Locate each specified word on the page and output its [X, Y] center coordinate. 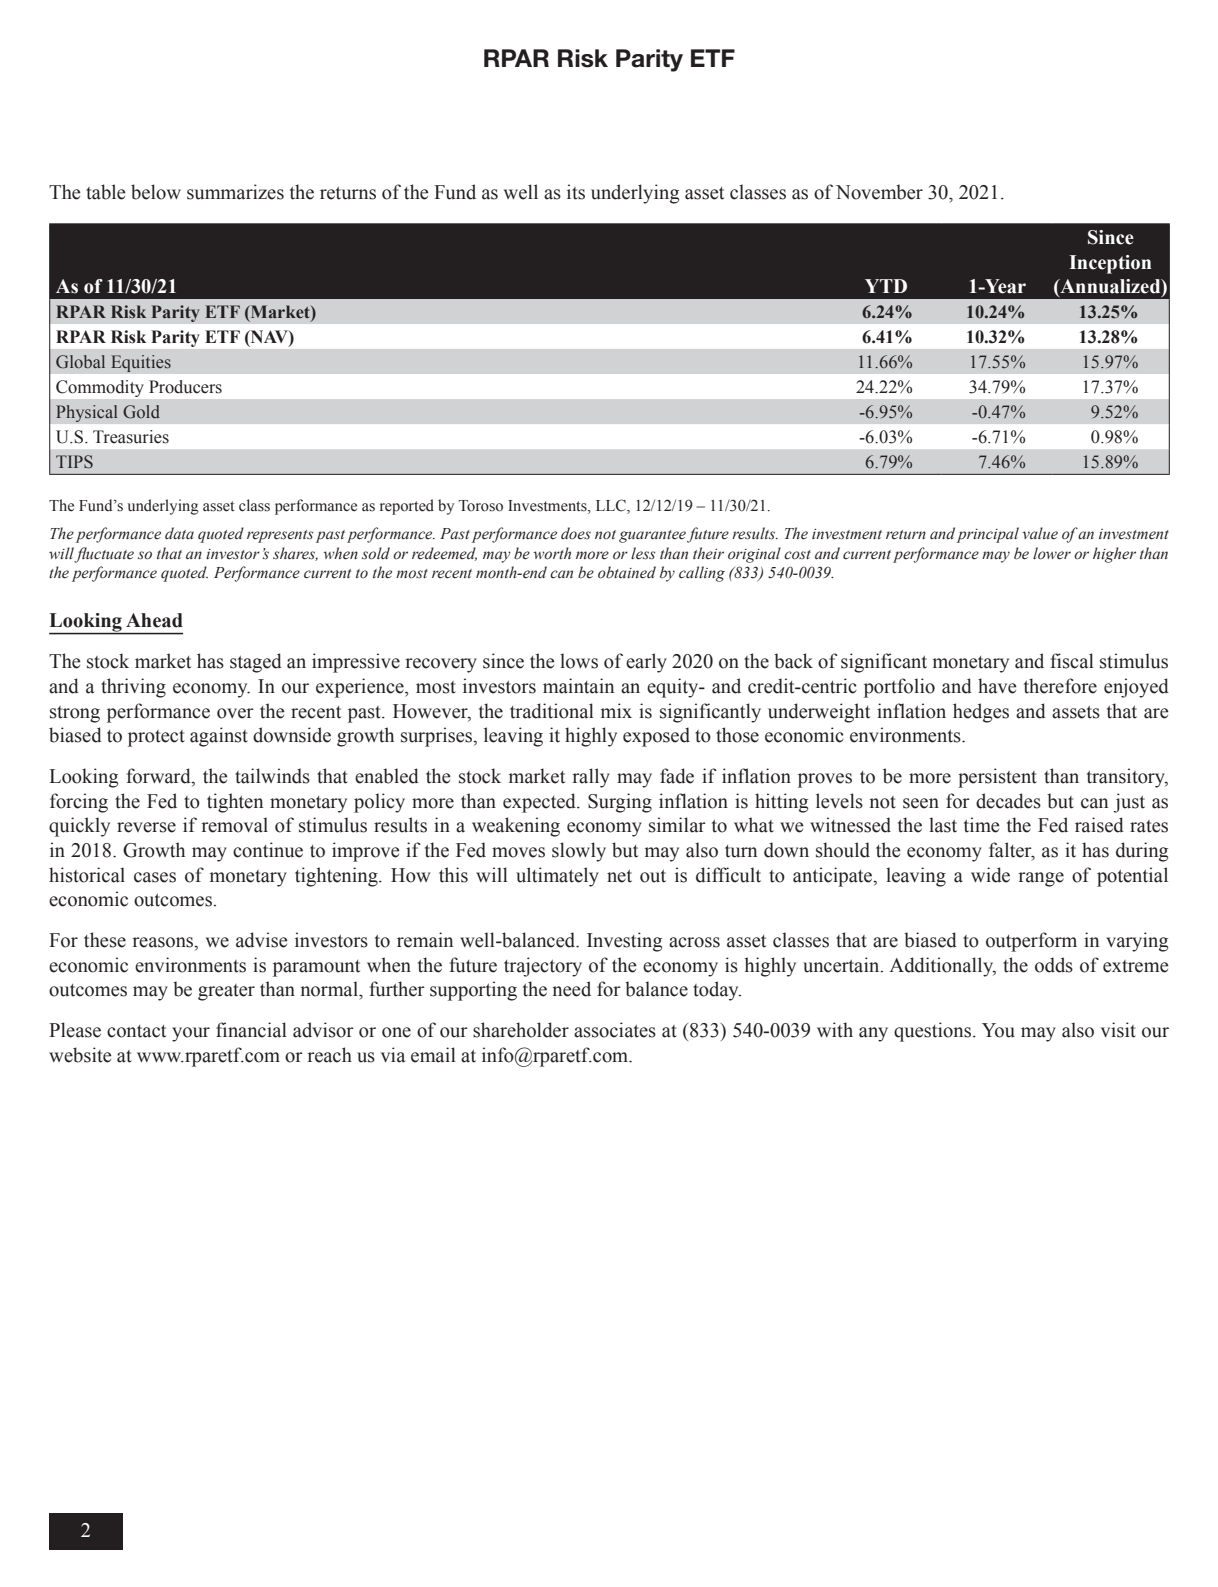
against [219, 737]
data [179, 533]
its [576, 192]
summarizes [235, 192]
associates [615, 1030]
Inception [1110, 264]
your [191, 1034]
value [1040, 533]
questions [932, 1032]
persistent [997, 778]
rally [591, 778]
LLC [612, 506]
